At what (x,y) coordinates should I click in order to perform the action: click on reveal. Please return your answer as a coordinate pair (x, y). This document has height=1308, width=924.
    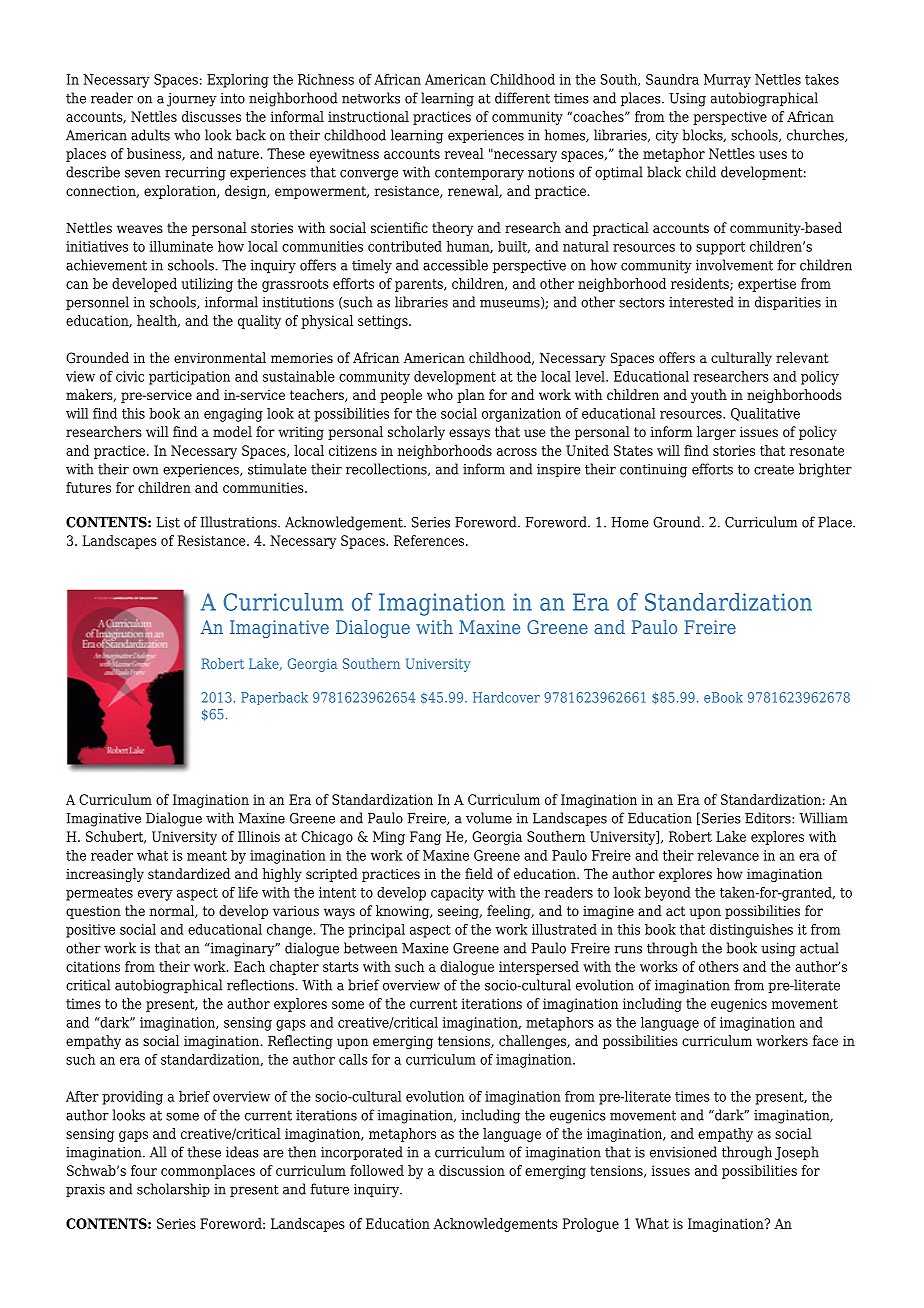
    Looking at the image, I should click on (464, 153).
